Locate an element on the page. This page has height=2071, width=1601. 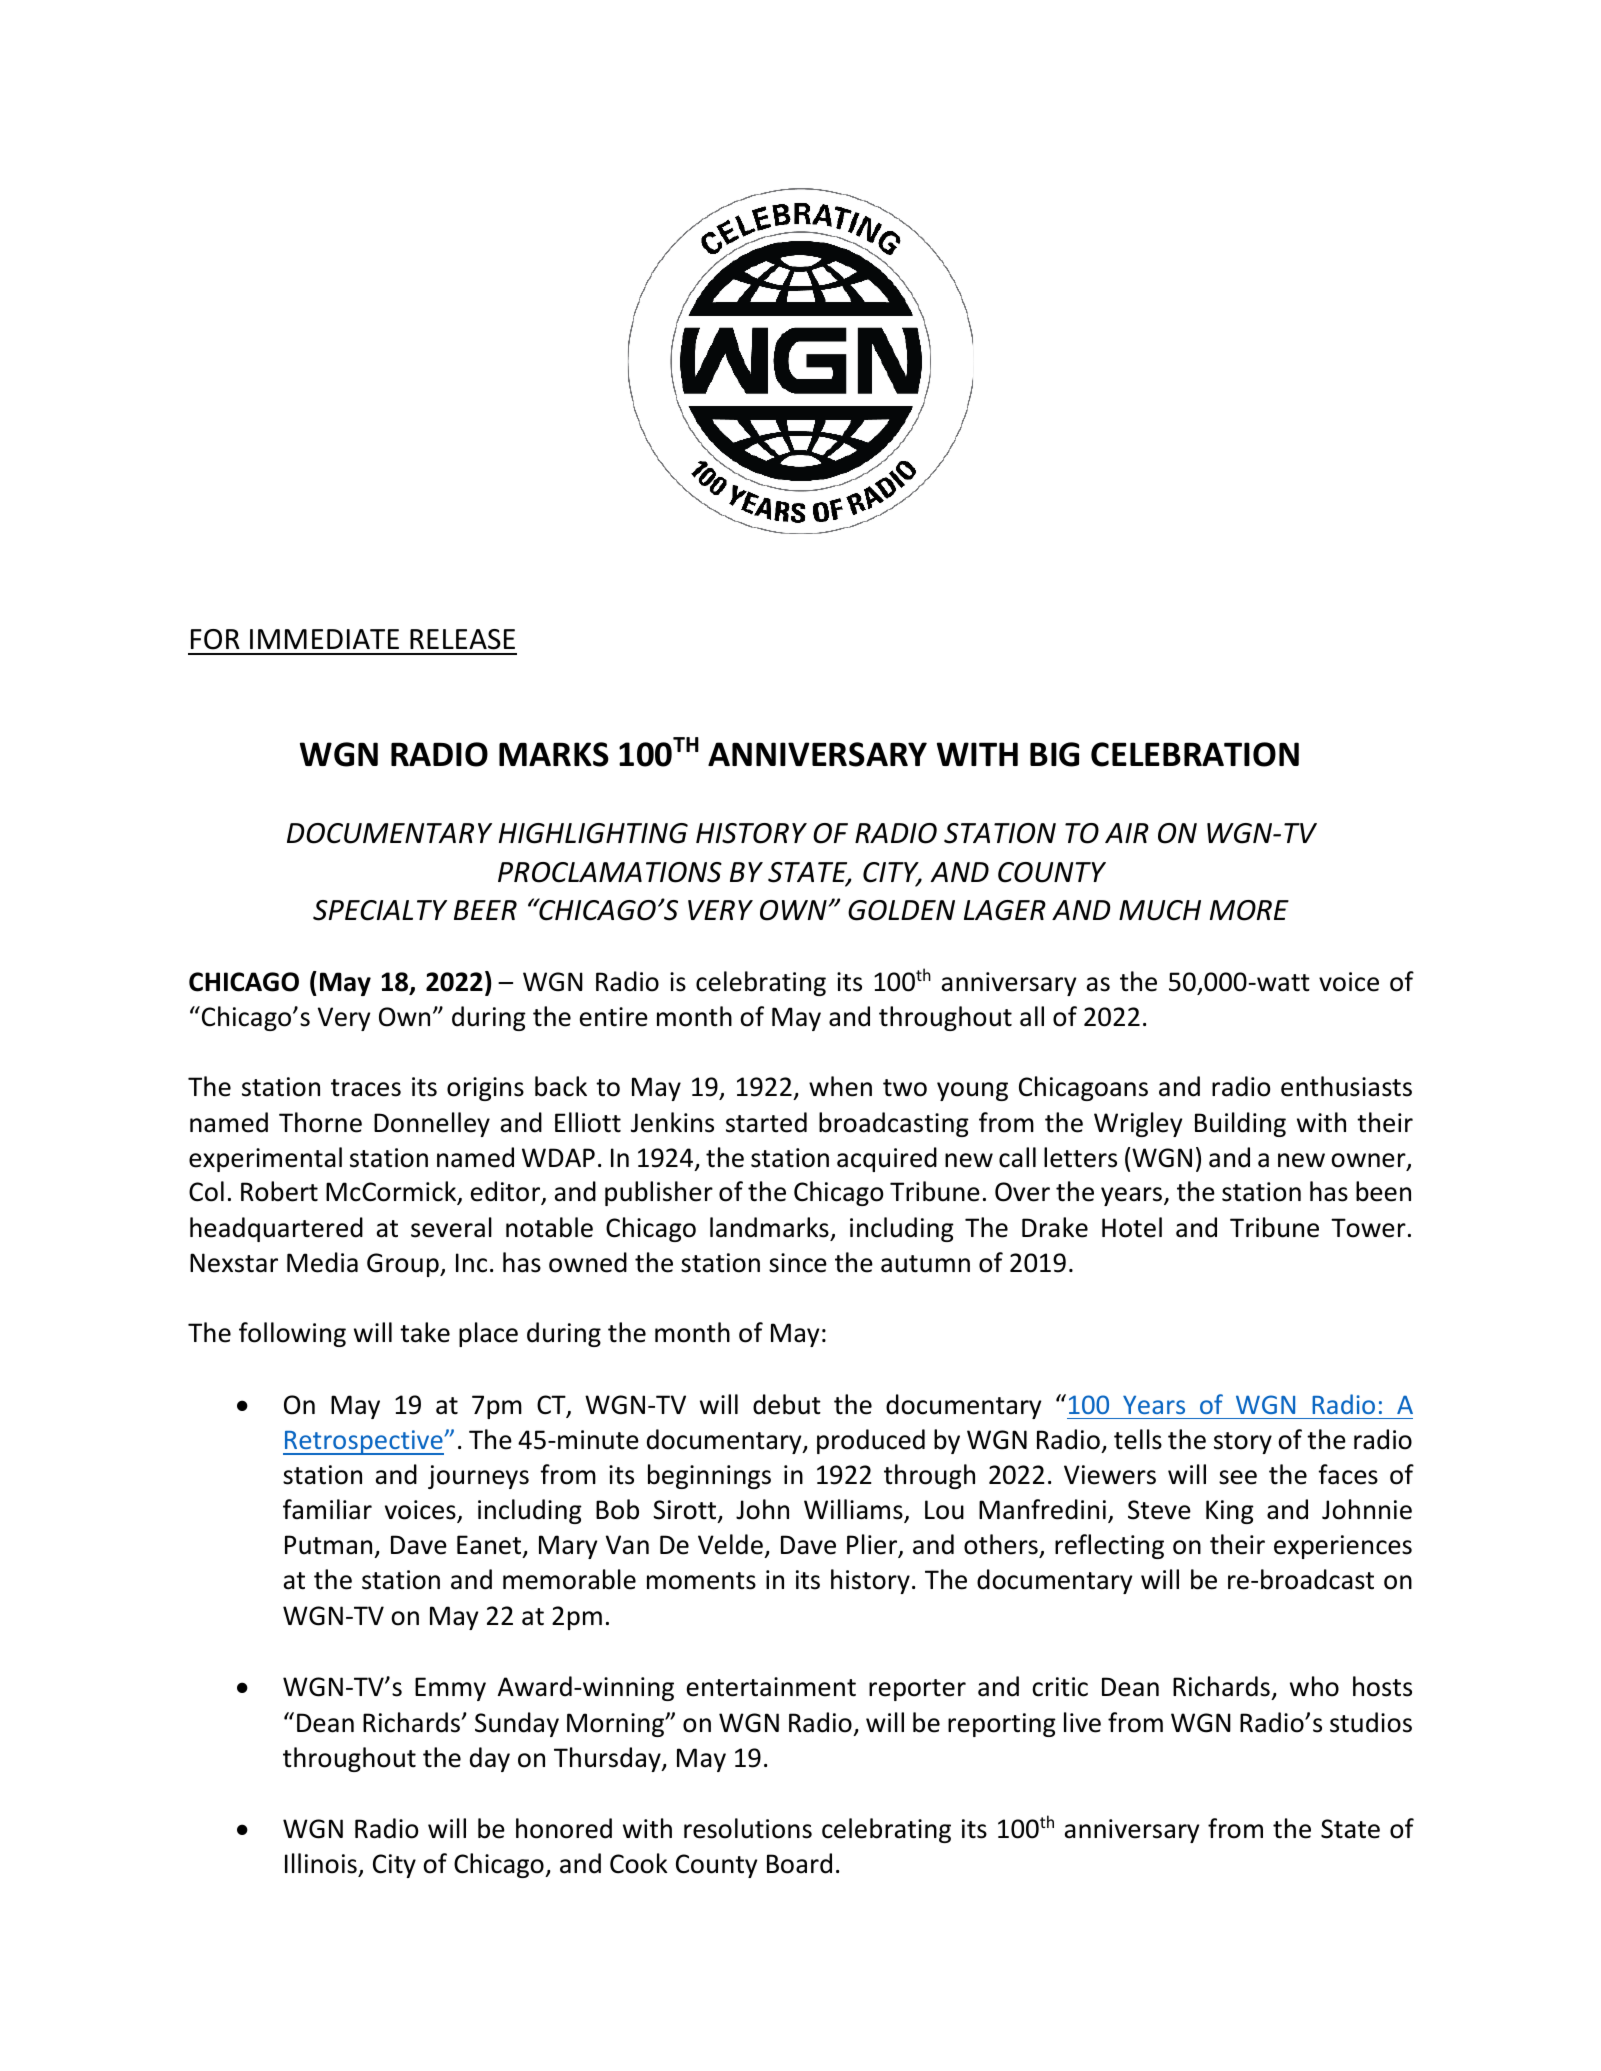
King is located at coordinates (1230, 1512).
